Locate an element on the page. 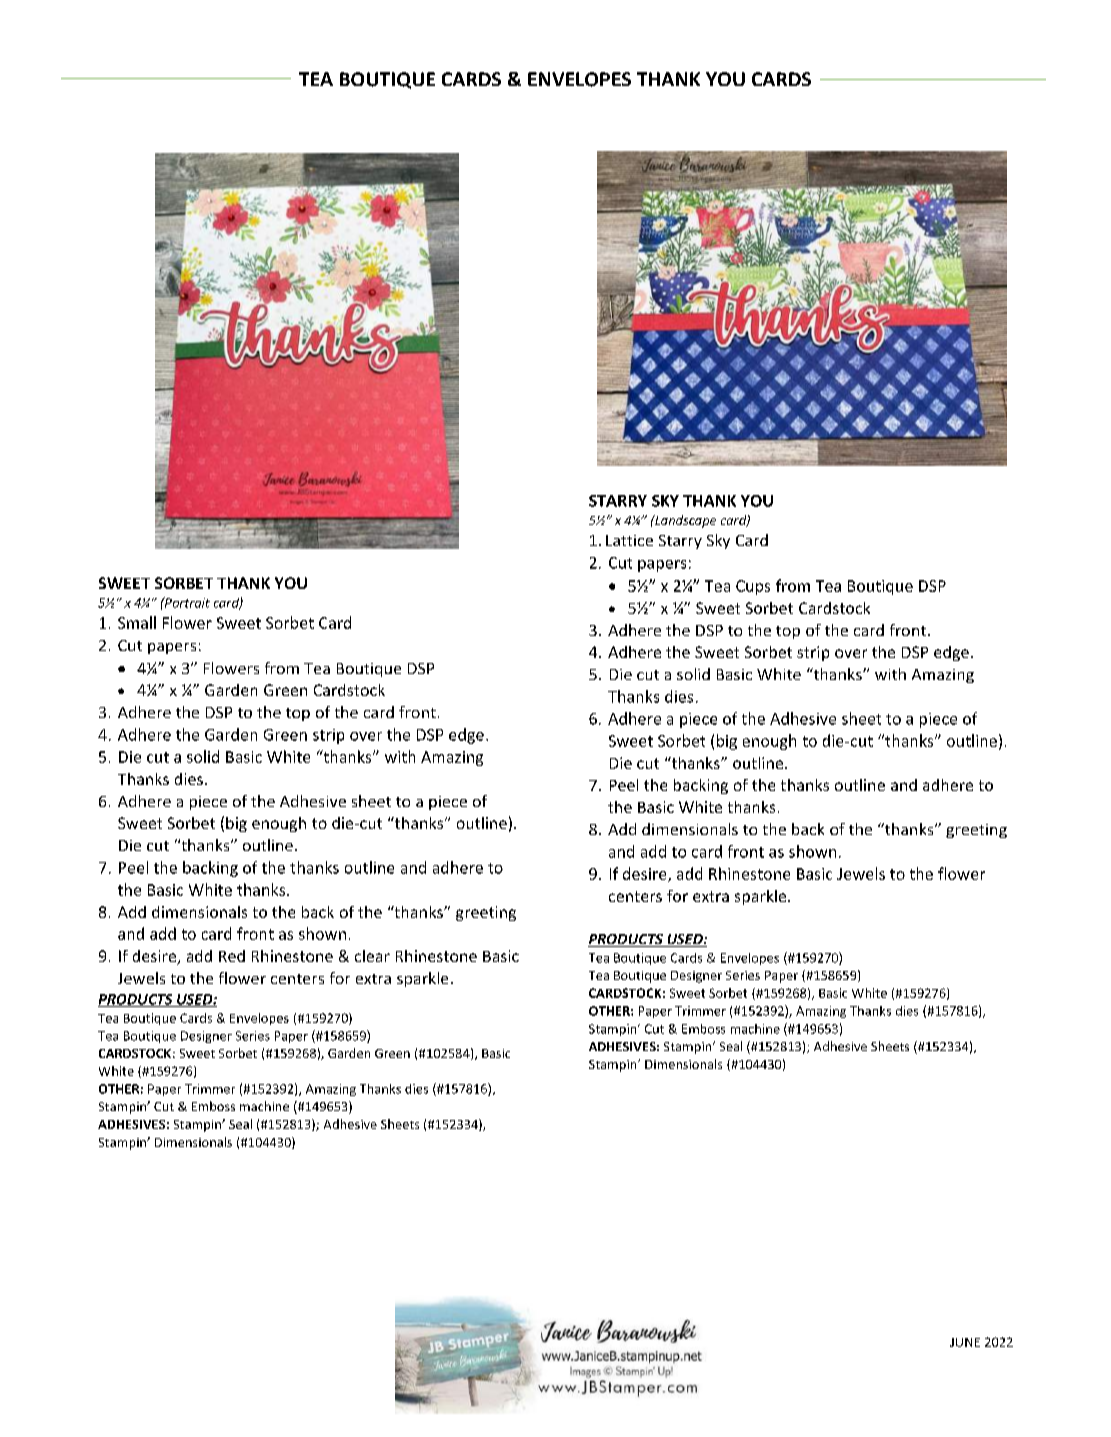 This page has width=1111, height=1437. Small is located at coordinates (137, 622).
